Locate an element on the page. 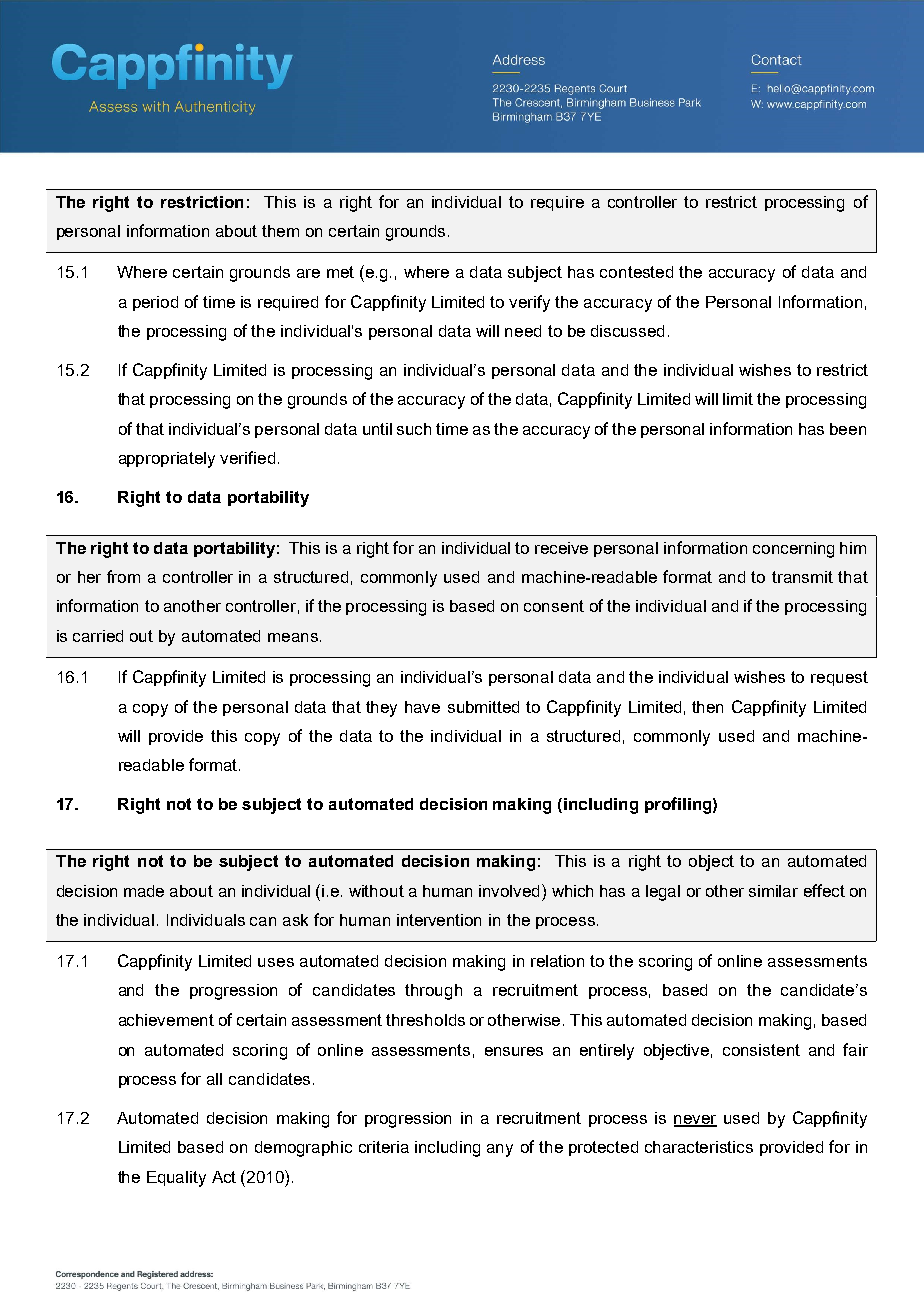 The height and width of the image is (1308, 924). contested is located at coordinates (636, 272).
